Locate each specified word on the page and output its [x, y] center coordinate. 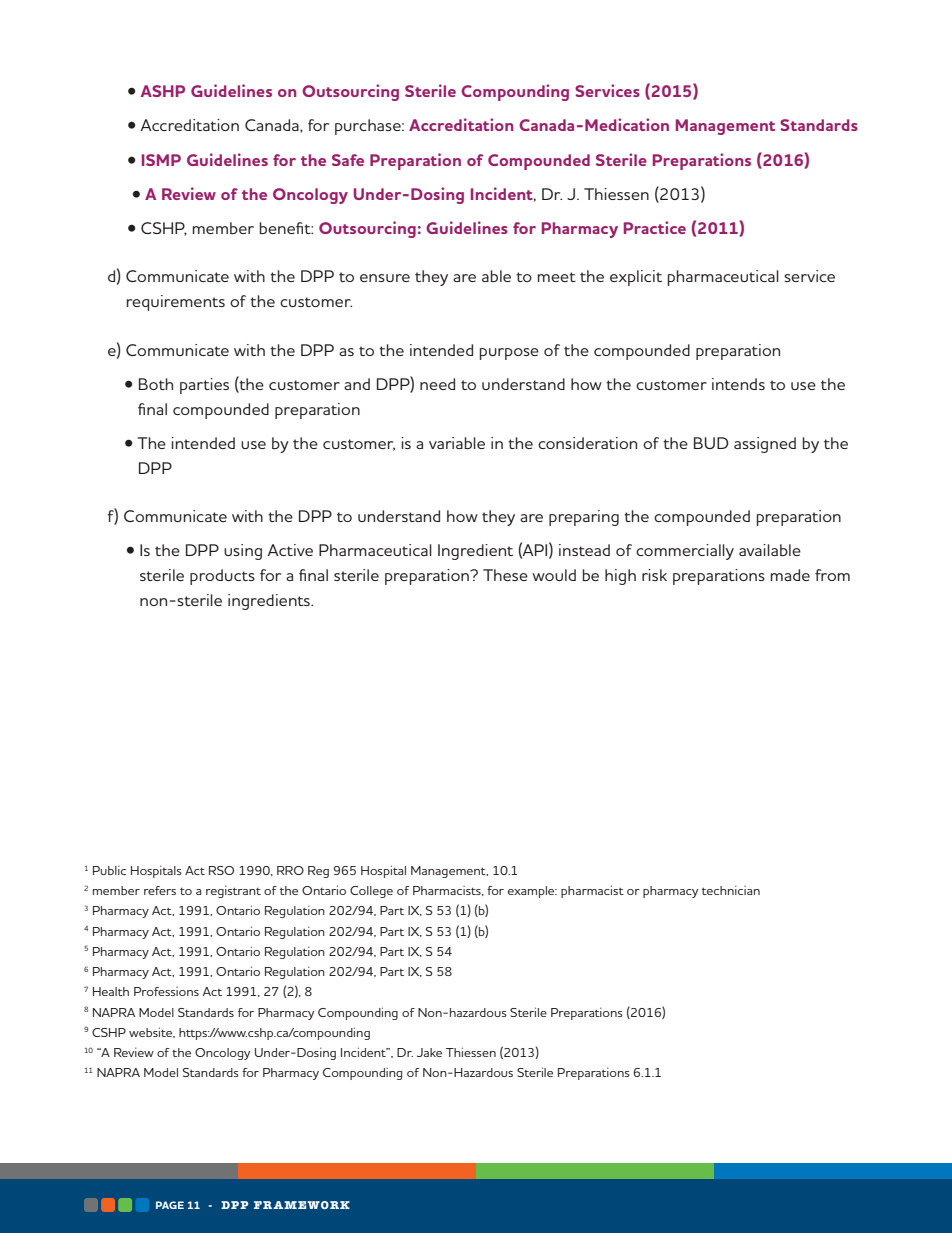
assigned [765, 445]
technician [731, 890]
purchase [369, 127]
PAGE [170, 1205]
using [243, 552]
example [532, 892]
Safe [348, 160]
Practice [655, 227]
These [505, 575]
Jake [429, 1052]
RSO [221, 870]
